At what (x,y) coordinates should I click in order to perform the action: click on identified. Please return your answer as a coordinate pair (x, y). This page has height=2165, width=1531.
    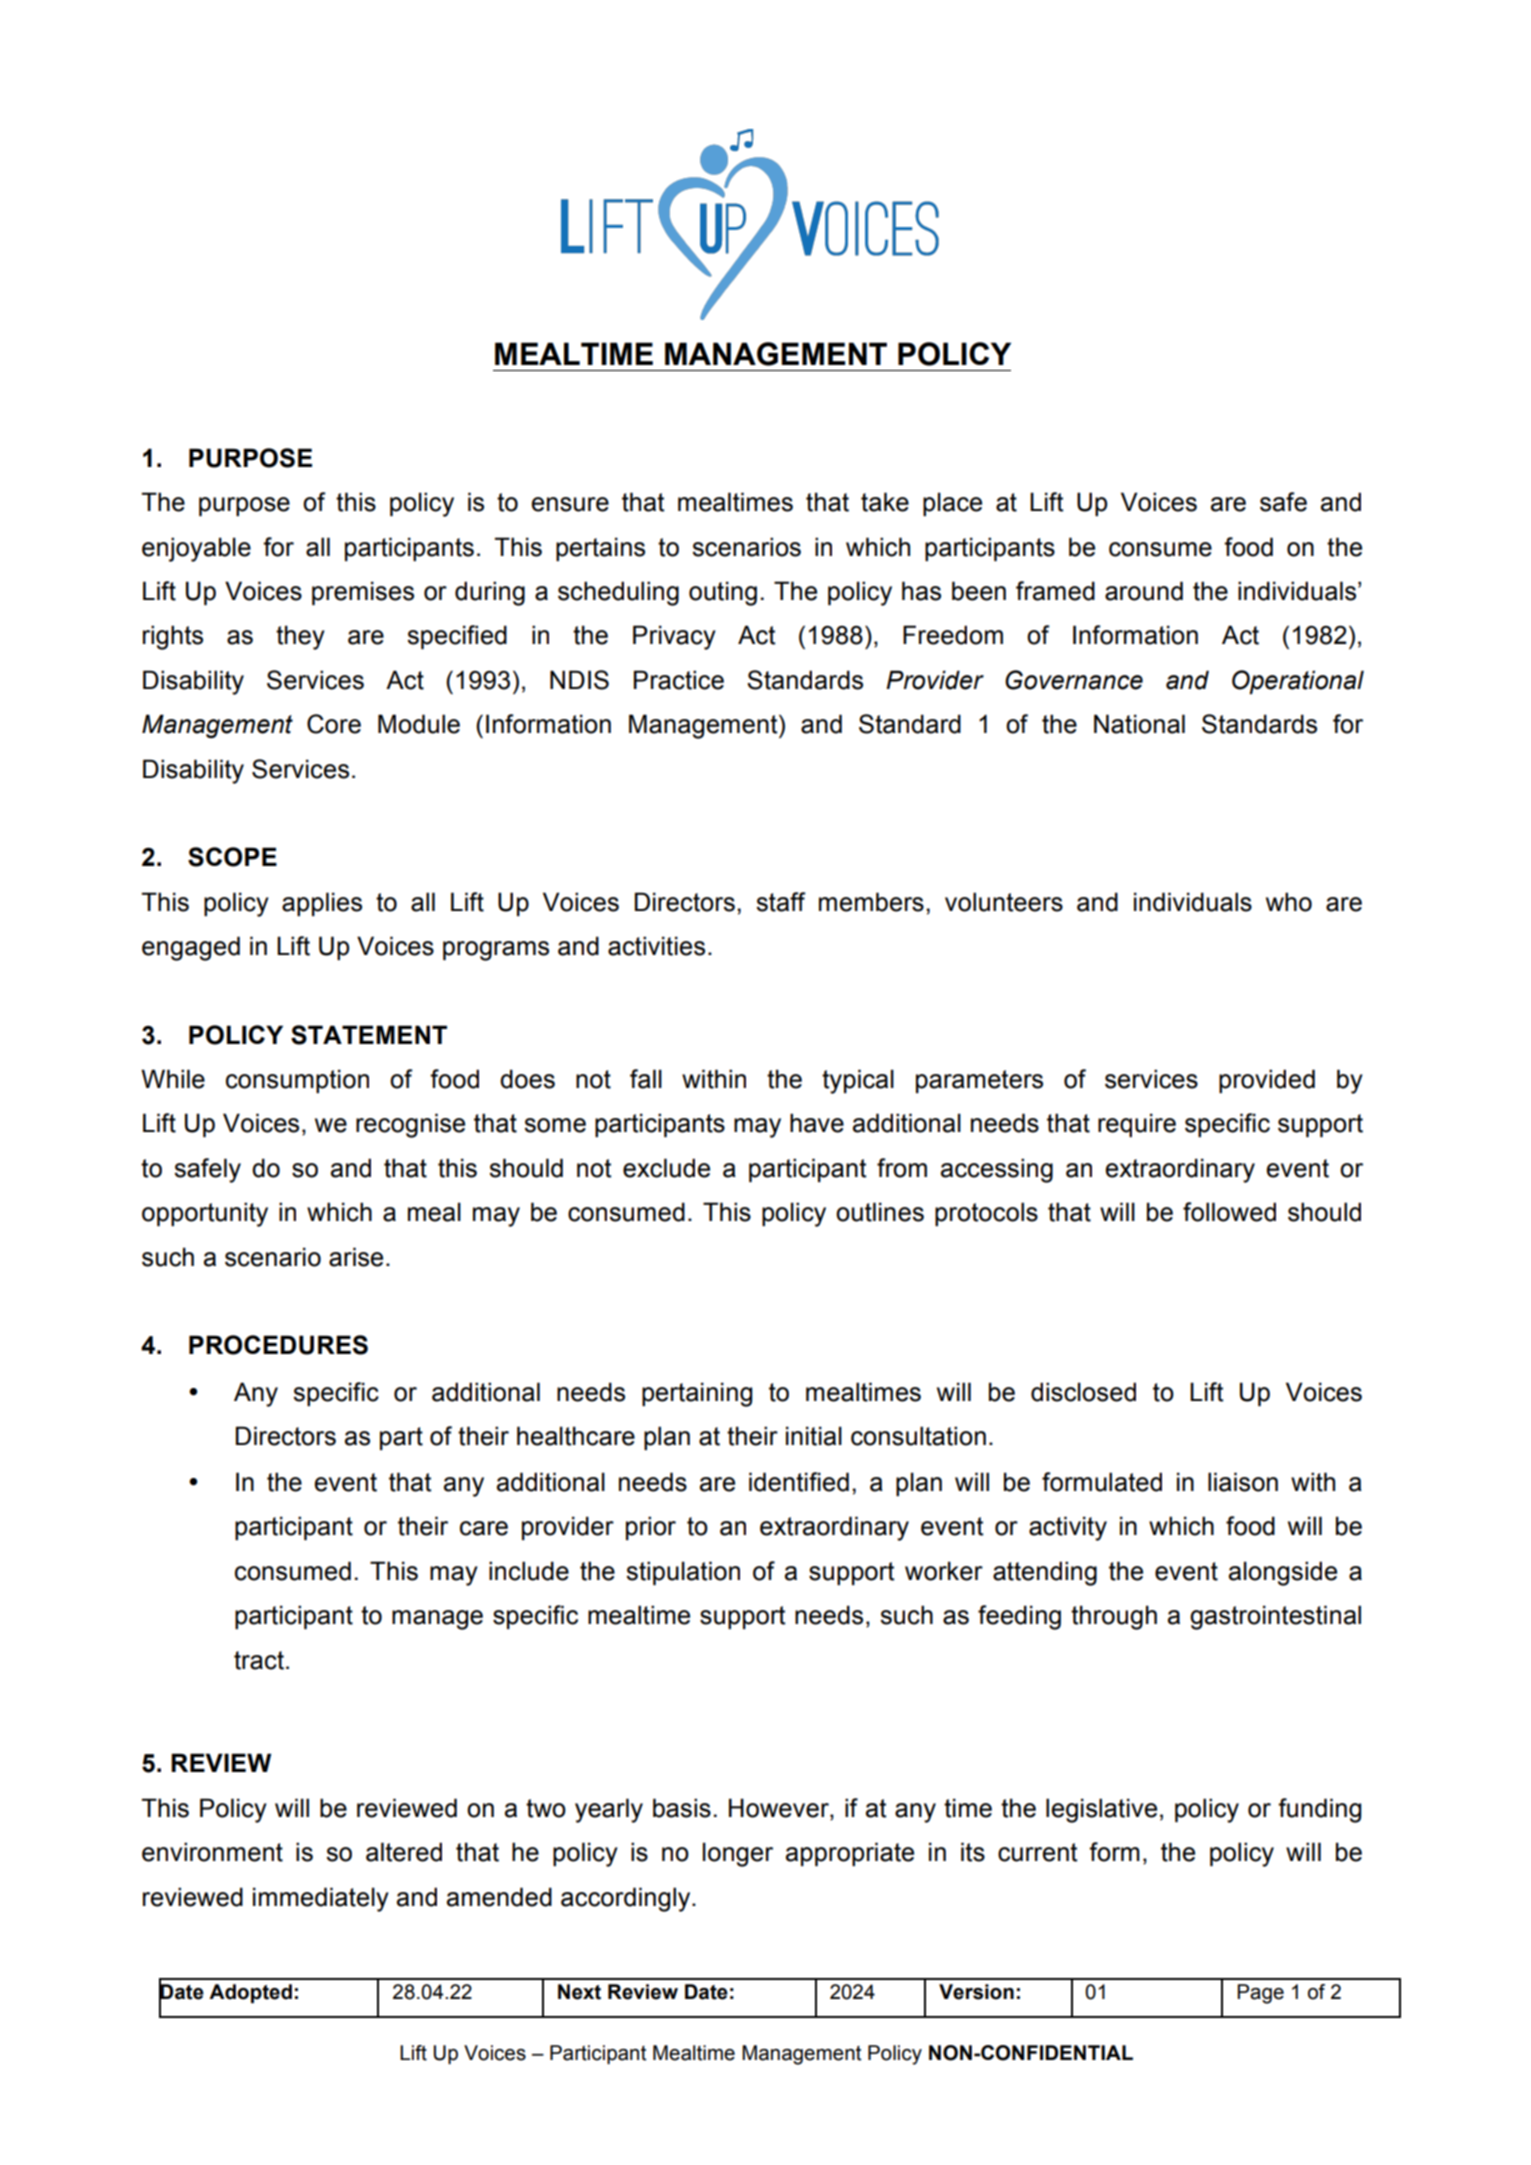
    Looking at the image, I should click on (799, 1482).
